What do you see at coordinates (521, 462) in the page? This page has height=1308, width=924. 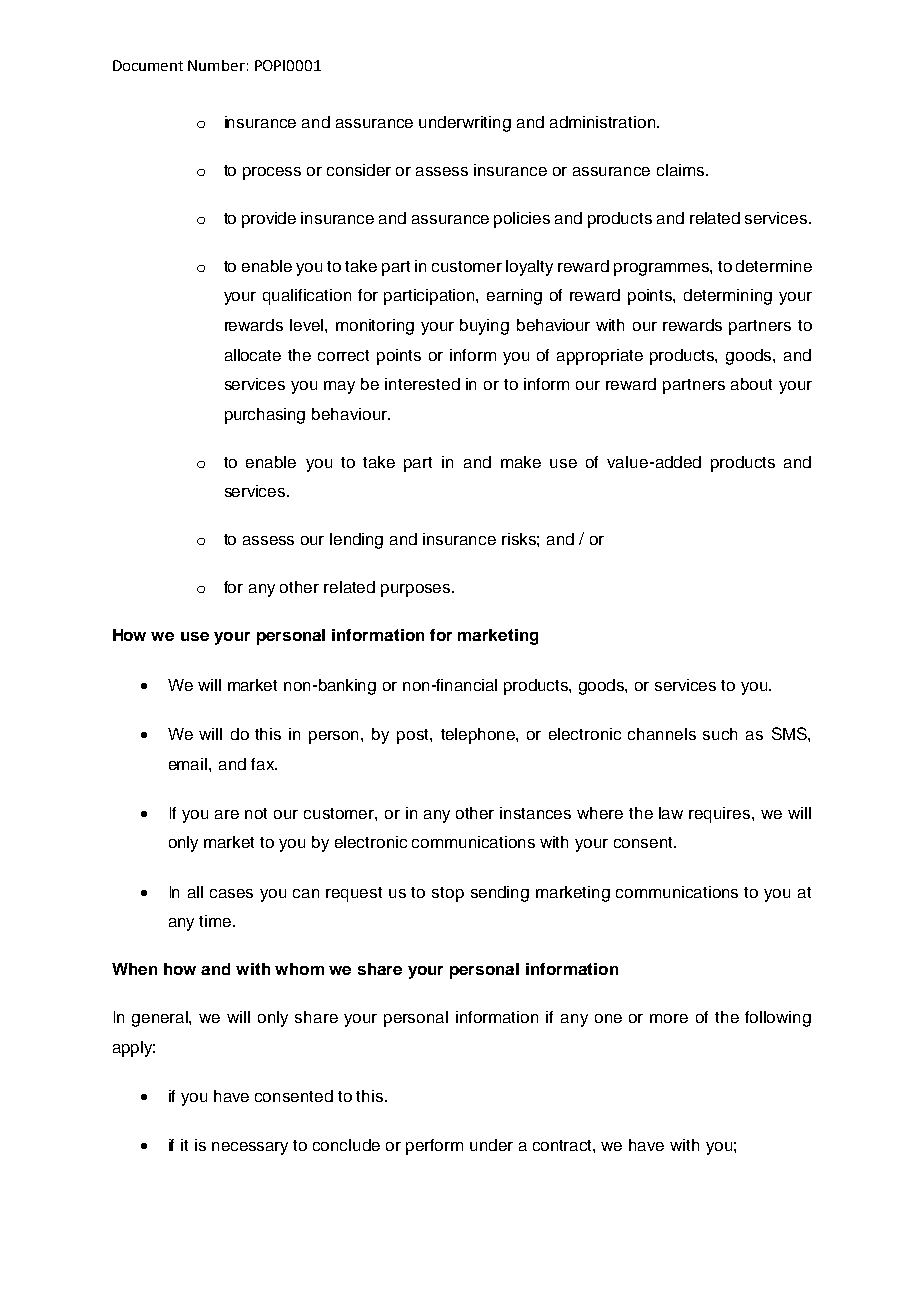 I see `make` at bounding box center [521, 462].
